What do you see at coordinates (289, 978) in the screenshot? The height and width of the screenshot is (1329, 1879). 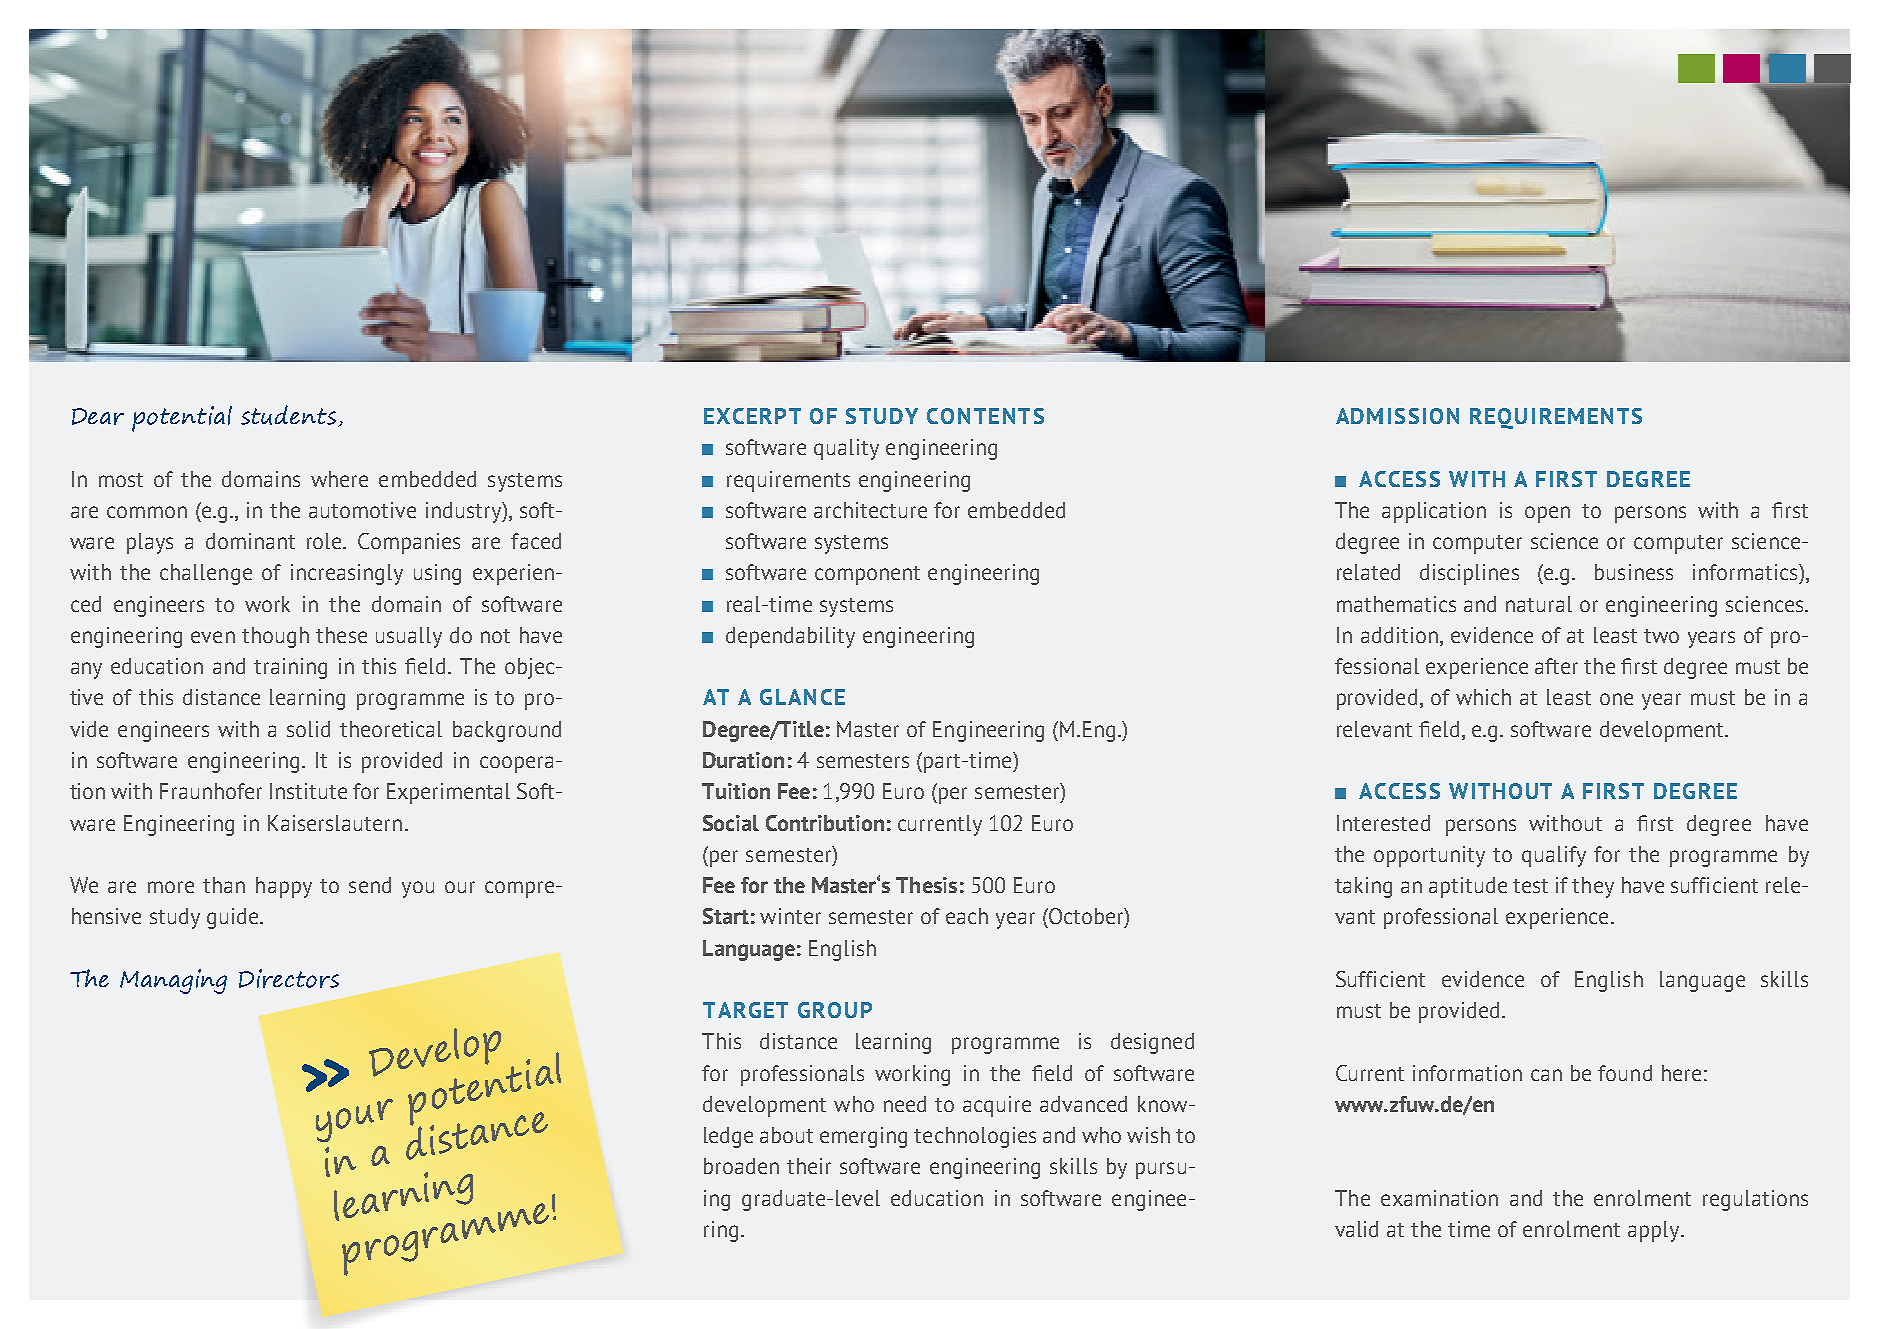 I see `Directors` at bounding box center [289, 978].
